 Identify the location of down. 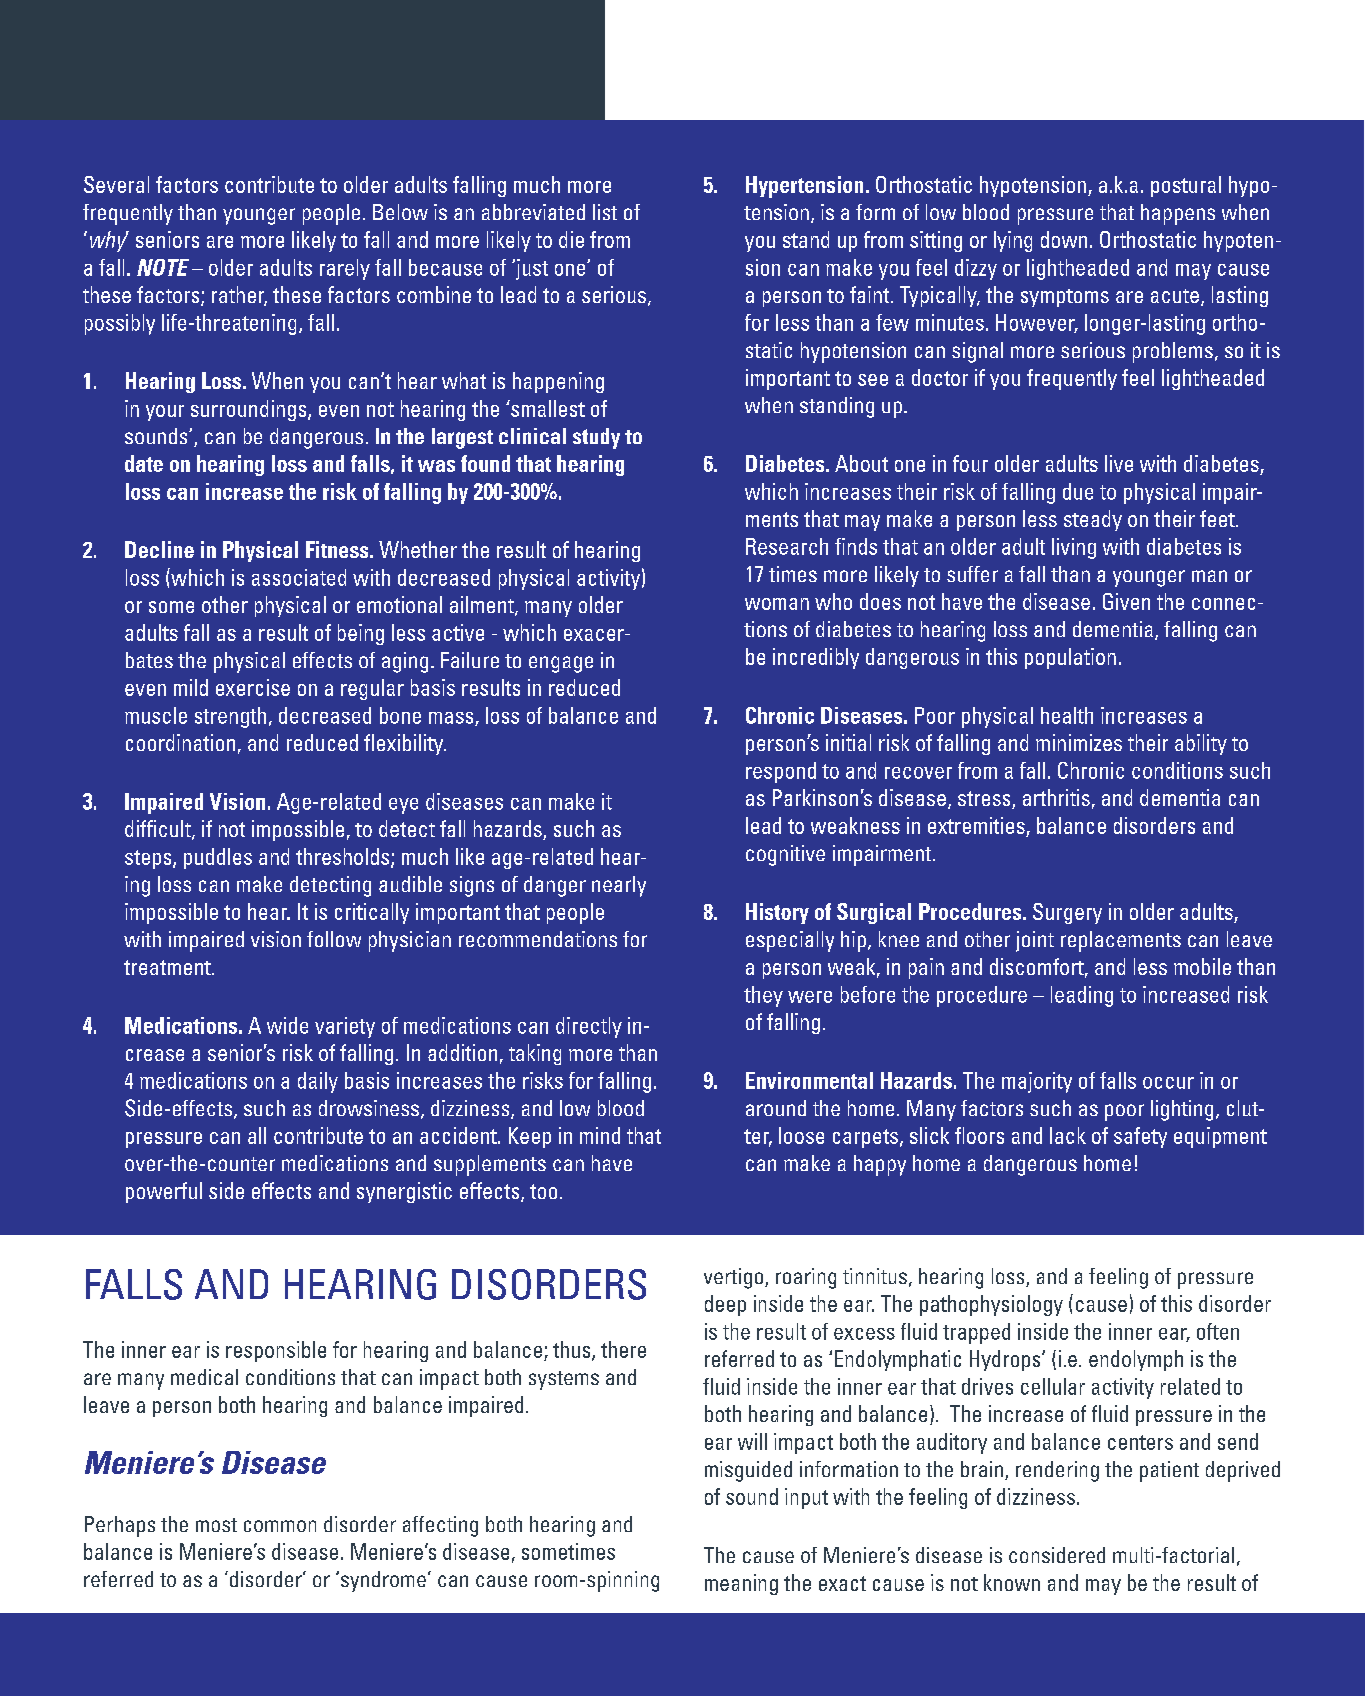
(1064, 239).
